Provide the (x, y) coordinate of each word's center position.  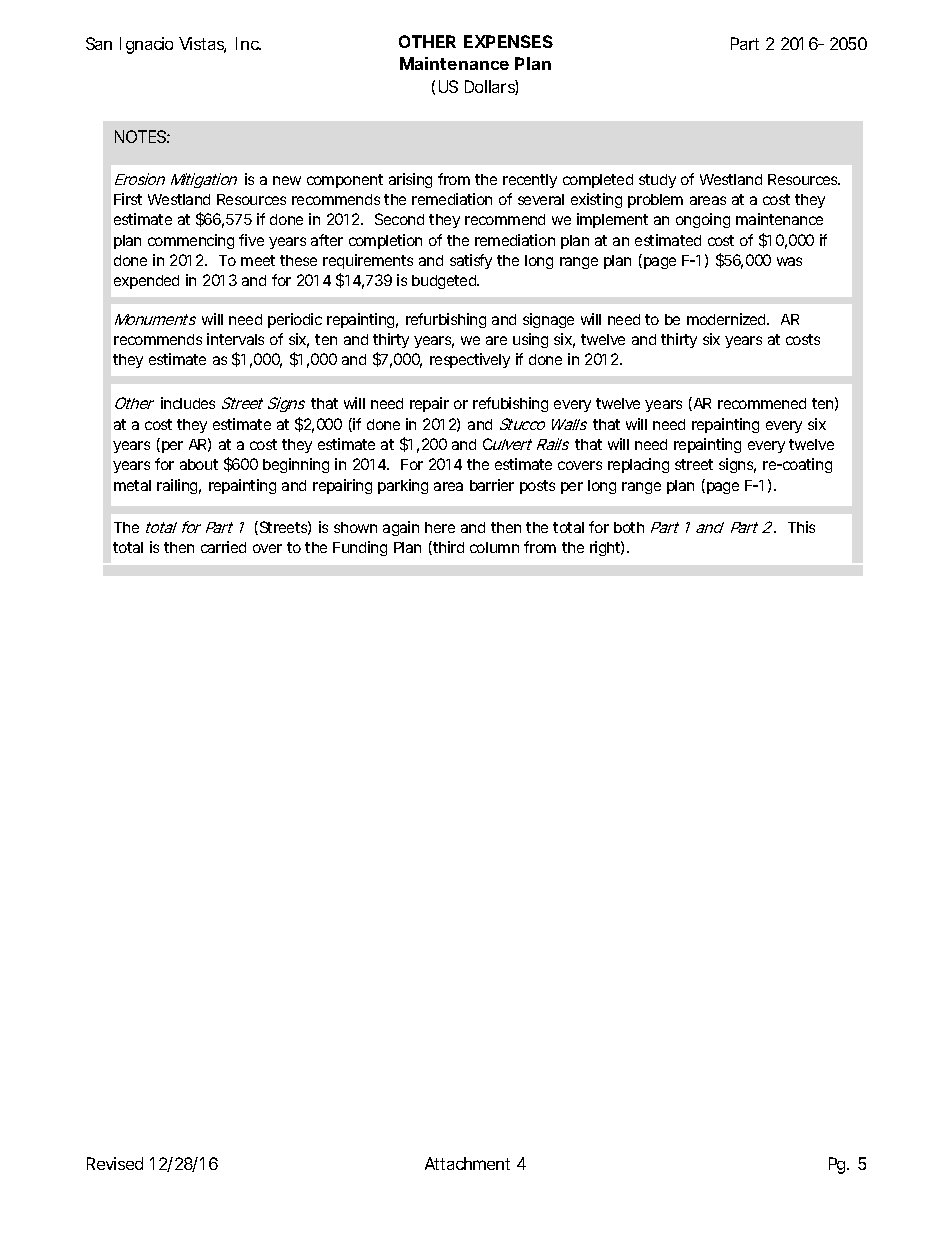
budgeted (444, 282)
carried (223, 547)
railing (177, 486)
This (801, 527)
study (657, 181)
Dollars (490, 87)
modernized (726, 319)
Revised (115, 1163)
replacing (638, 465)
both (629, 527)
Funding (360, 548)
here (440, 527)
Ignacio (146, 45)
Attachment (467, 1163)
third (447, 548)
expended (146, 282)
